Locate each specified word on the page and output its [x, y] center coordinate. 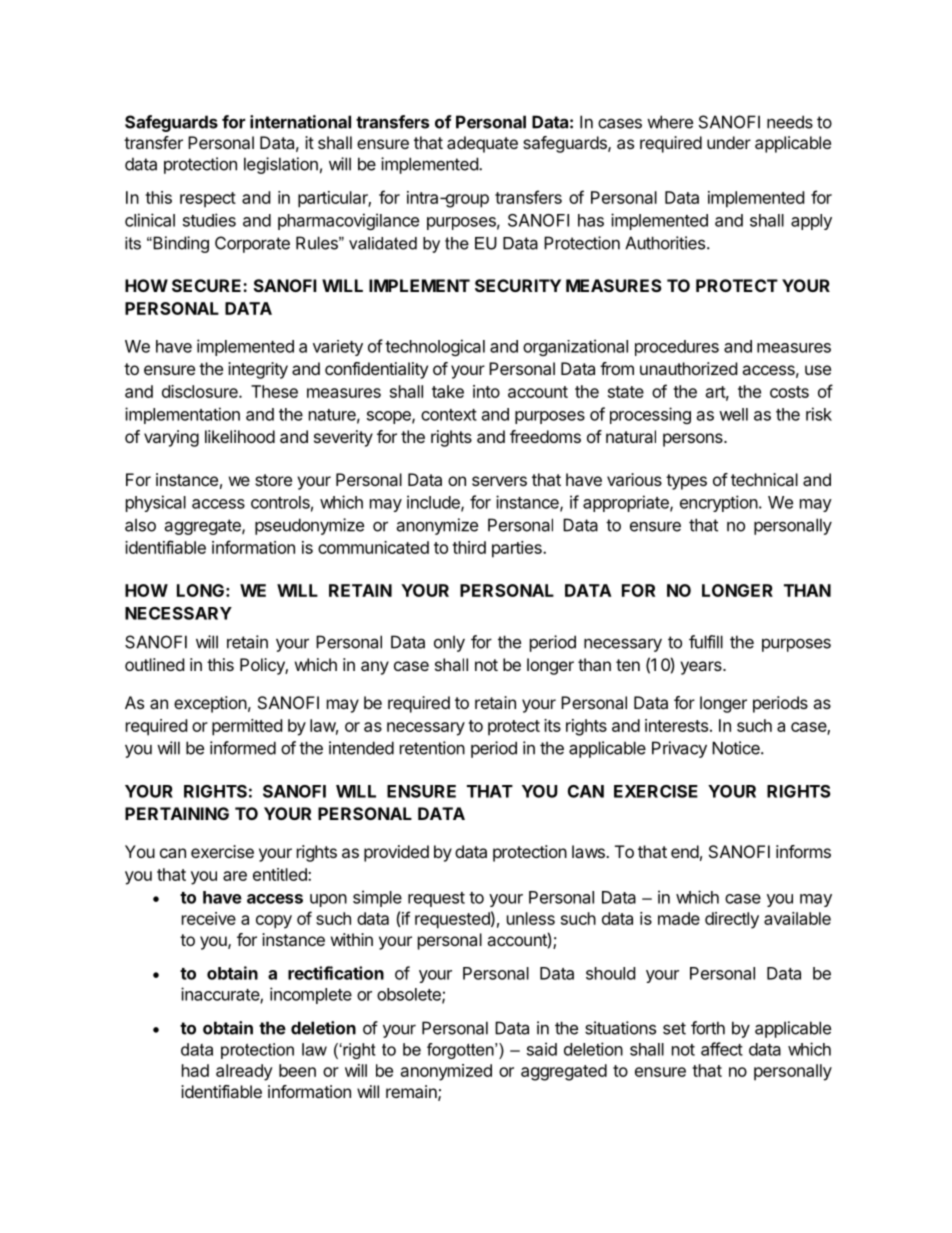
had [195, 1070]
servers [499, 481]
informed [243, 748]
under [729, 142]
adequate [482, 144]
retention [432, 748]
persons [694, 440]
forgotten [461, 1051]
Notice [737, 748]
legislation [281, 165]
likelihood [240, 436]
